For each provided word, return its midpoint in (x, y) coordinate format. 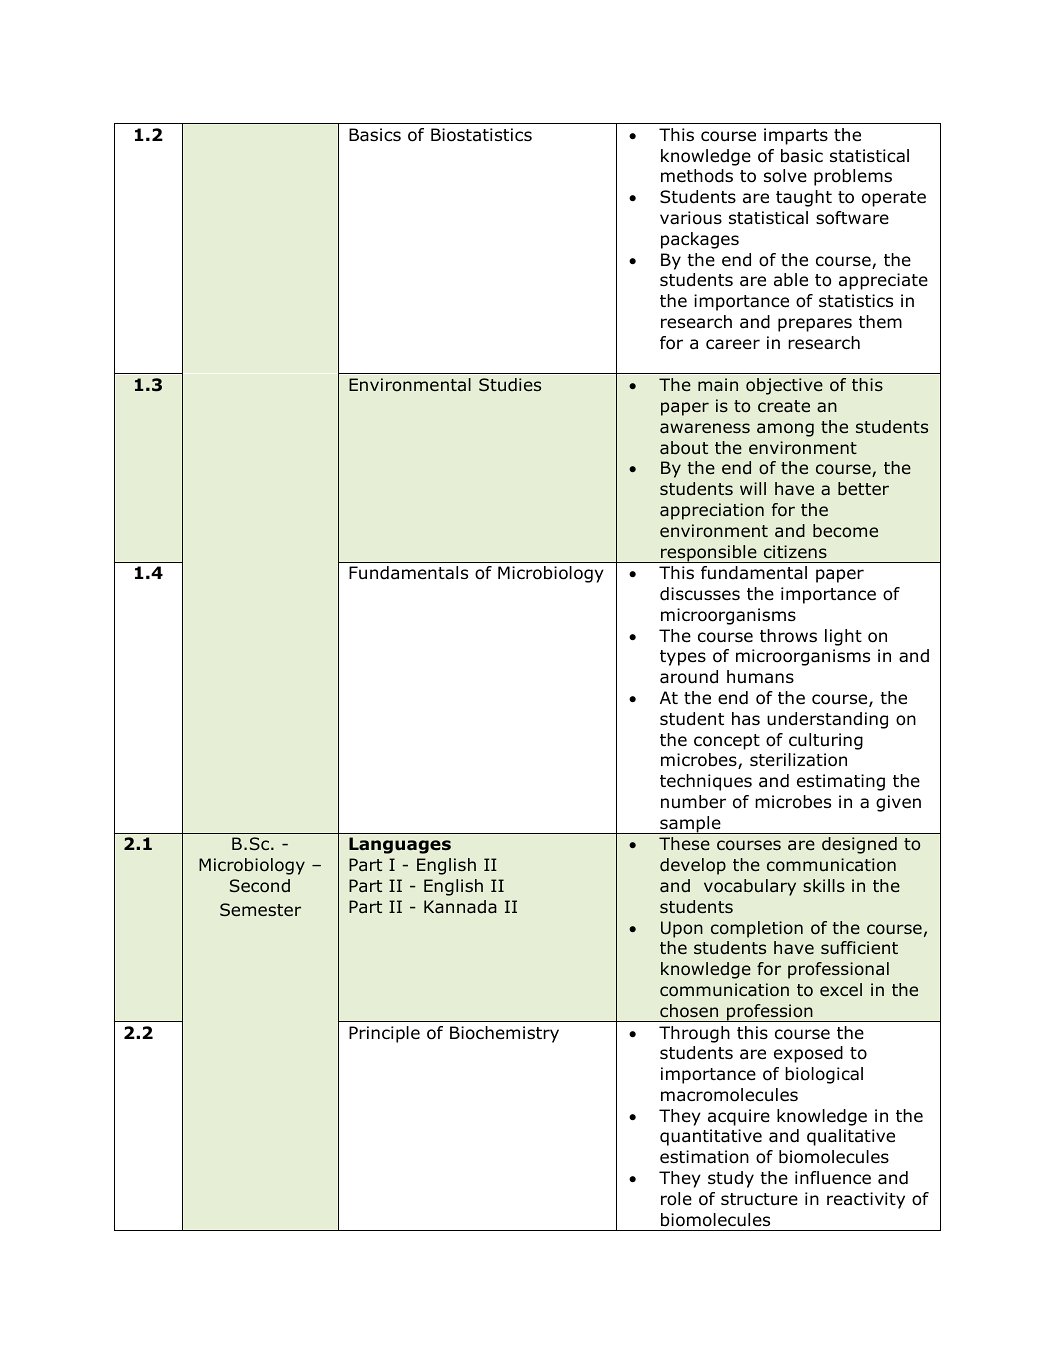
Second (260, 886)
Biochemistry (504, 1034)
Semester (260, 909)
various (691, 218)
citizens (795, 551)
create (784, 406)
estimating (841, 782)
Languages (400, 845)
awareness (705, 428)
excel (841, 989)
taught (804, 198)
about (684, 448)
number (693, 802)
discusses (700, 594)
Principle (384, 1034)
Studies (510, 385)
